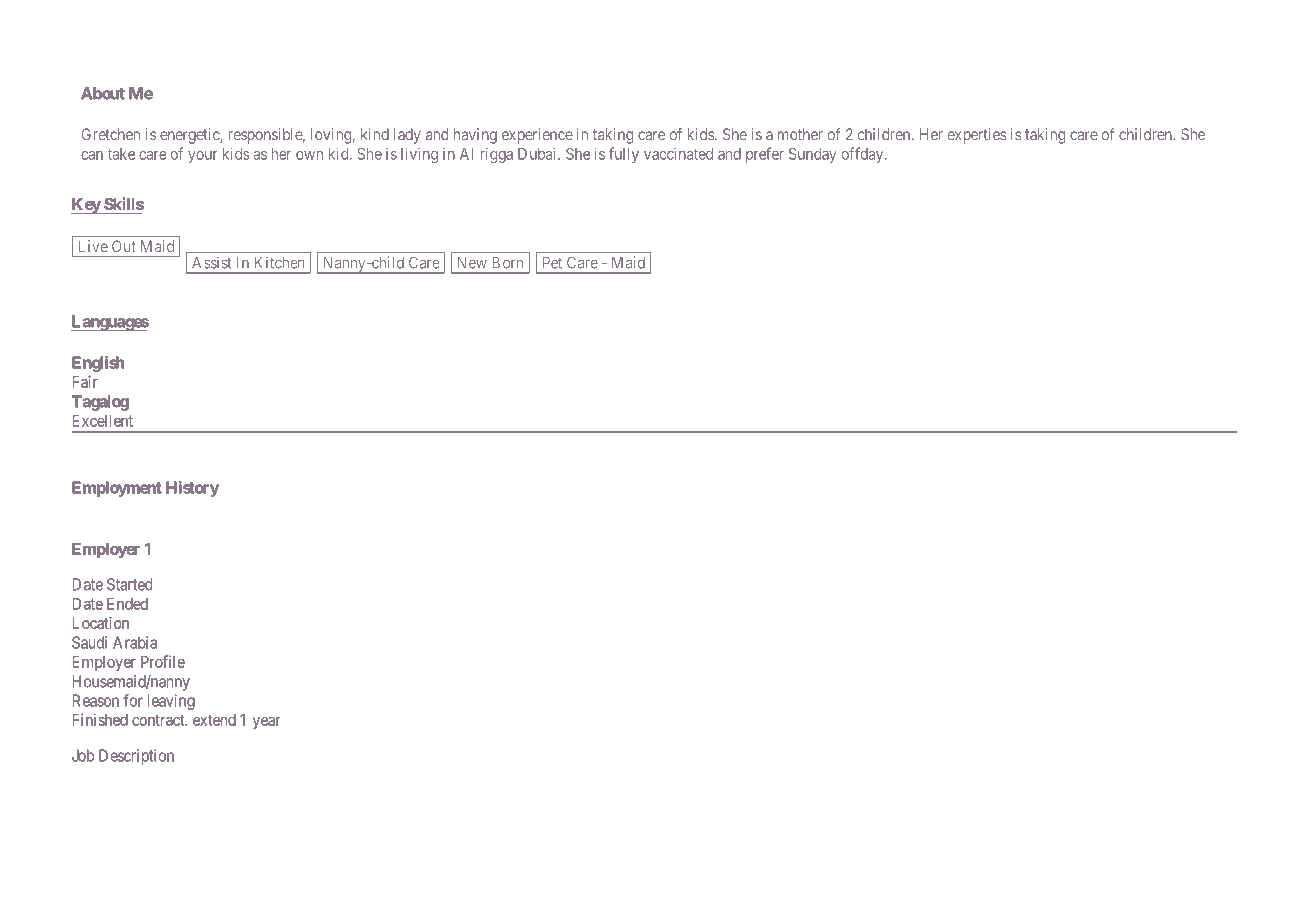 Image resolution: width=1308 pixels, height=924 pixels. Describe the element at coordinates (159, 720) in the screenshot. I see `contract` at that location.
